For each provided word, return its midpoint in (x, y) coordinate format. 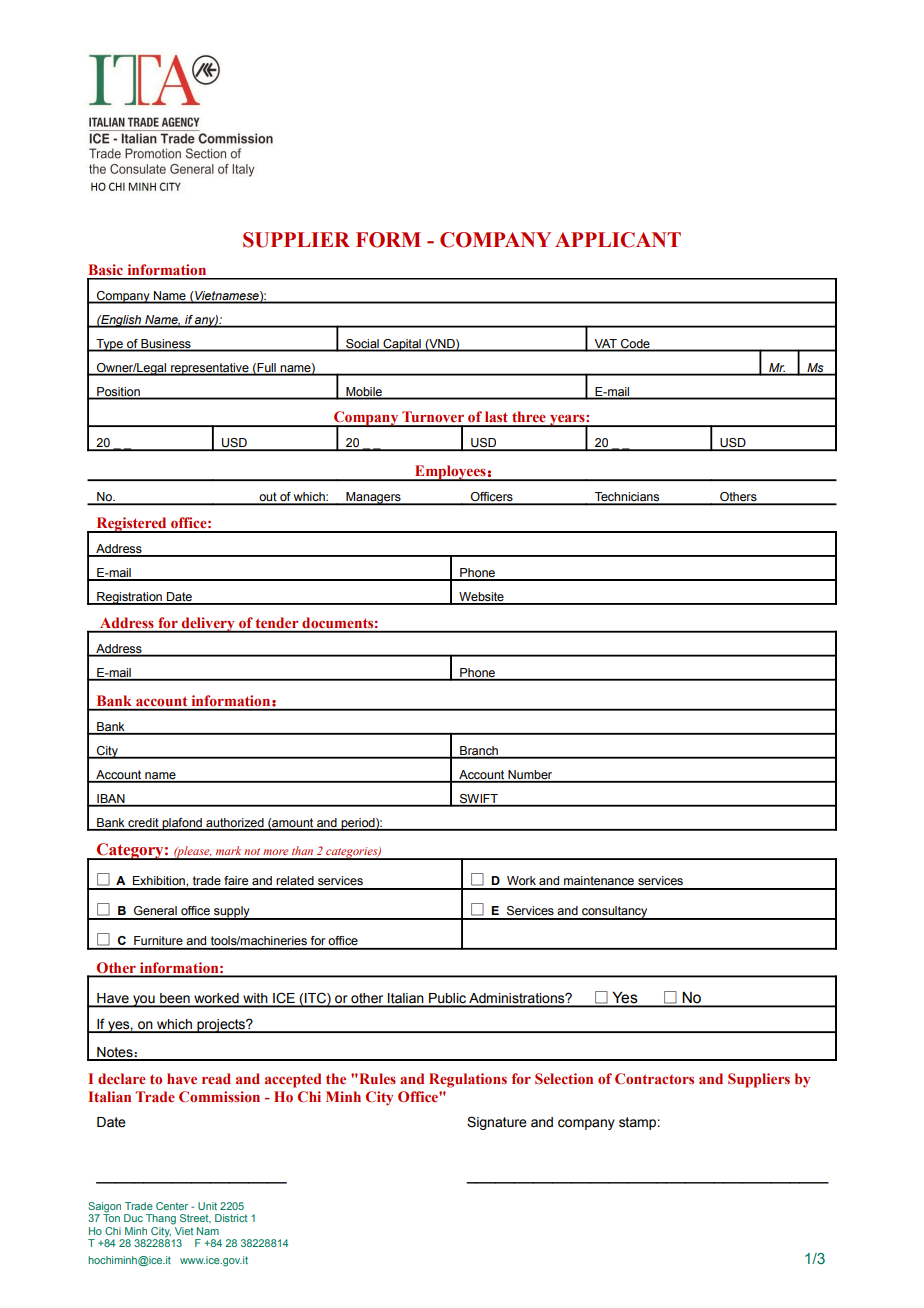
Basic (106, 269)
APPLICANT (618, 240)
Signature (497, 1123)
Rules (376, 1078)
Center (172, 1206)
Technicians (627, 498)
